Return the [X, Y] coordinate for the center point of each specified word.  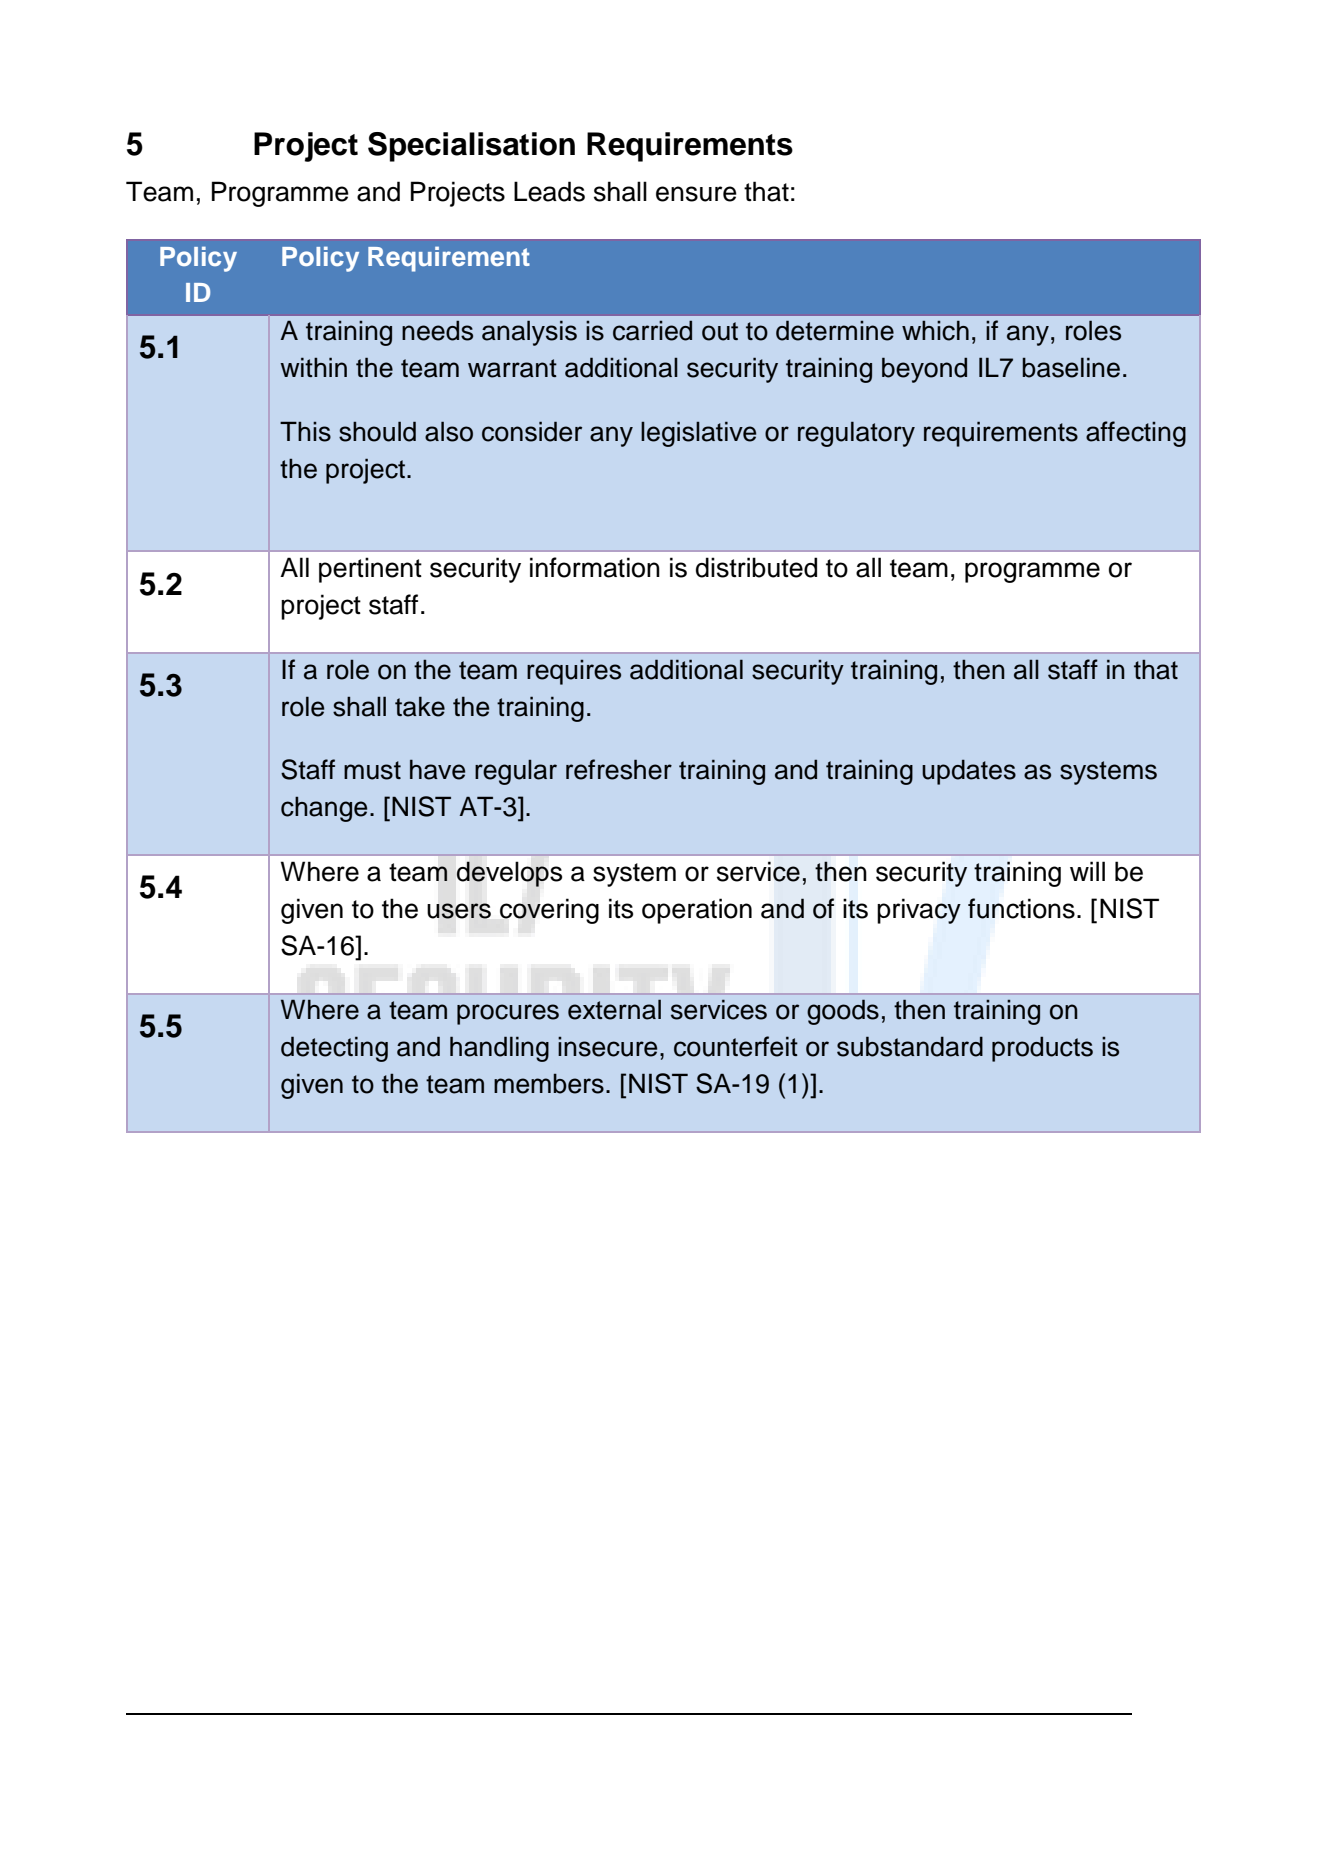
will [1087, 871]
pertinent [370, 570]
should [377, 431]
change [324, 809]
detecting [334, 1049]
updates [969, 772]
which [935, 330]
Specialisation [471, 147]
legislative [698, 434]
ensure [696, 194]
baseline [1071, 367]
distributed [756, 567]
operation [697, 911]
